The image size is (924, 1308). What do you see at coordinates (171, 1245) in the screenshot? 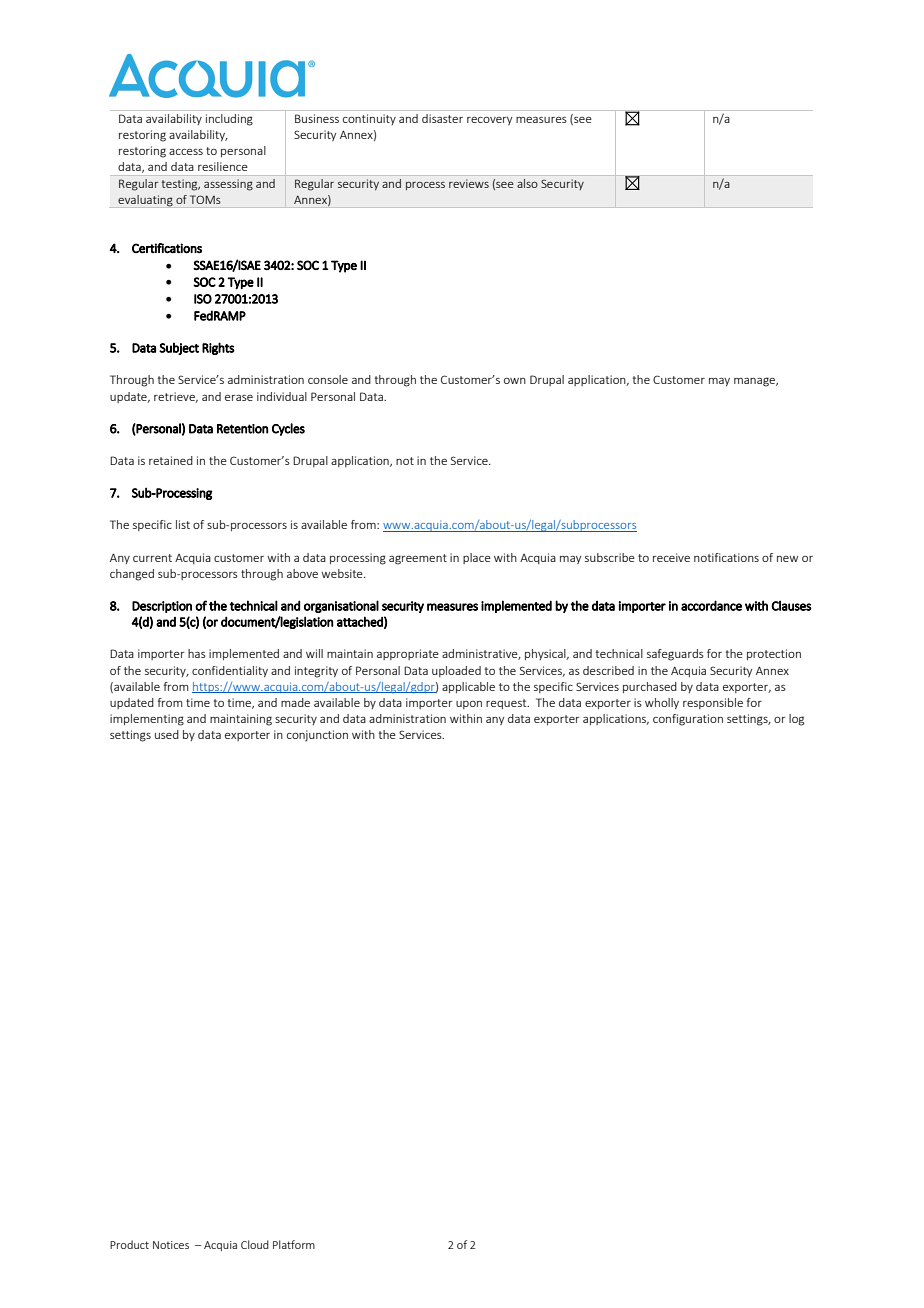
I see `Notices` at bounding box center [171, 1245].
